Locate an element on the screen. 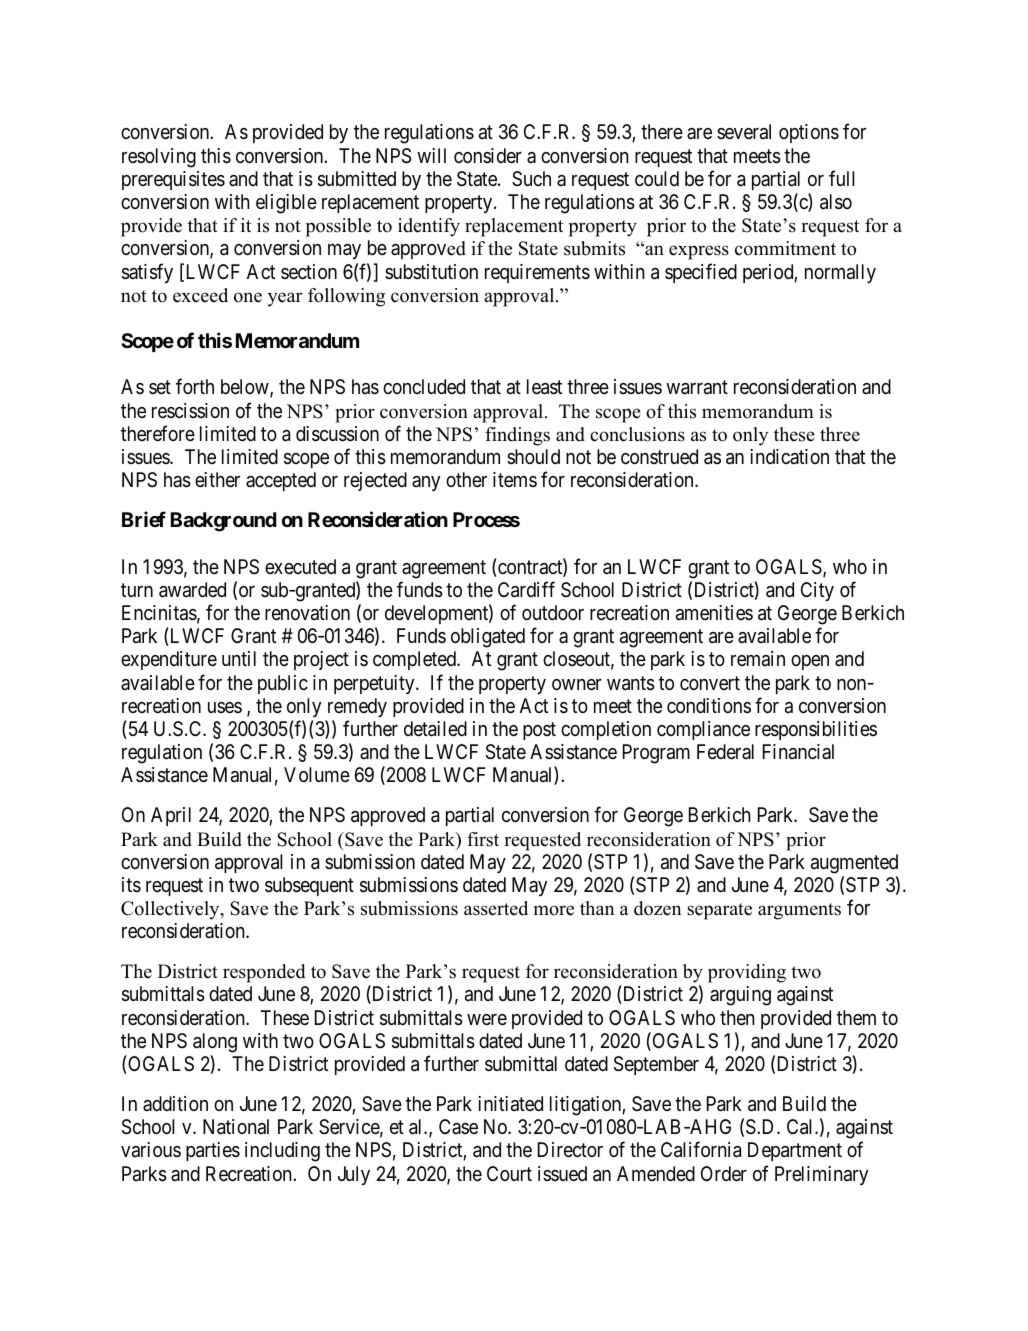 The image size is (1028, 1331). items is located at coordinates (515, 479).
